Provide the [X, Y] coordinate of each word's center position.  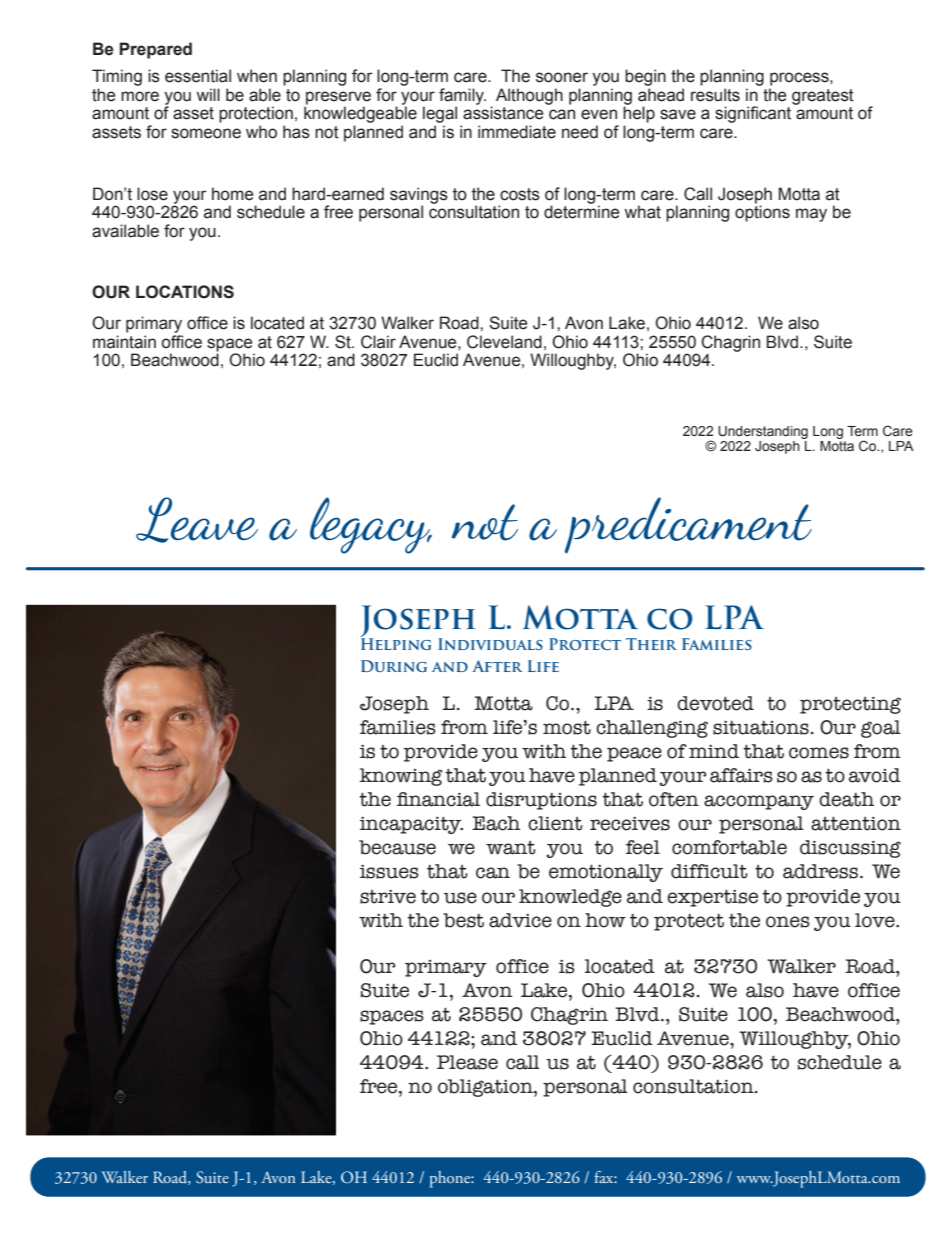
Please [467, 1062]
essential [198, 76]
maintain [124, 342]
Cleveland [504, 342]
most [567, 728]
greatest [823, 97]
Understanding [763, 432]
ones [788, 922]
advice [520, 920]
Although [529, 96]
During [394, 666]
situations [761, 728]
